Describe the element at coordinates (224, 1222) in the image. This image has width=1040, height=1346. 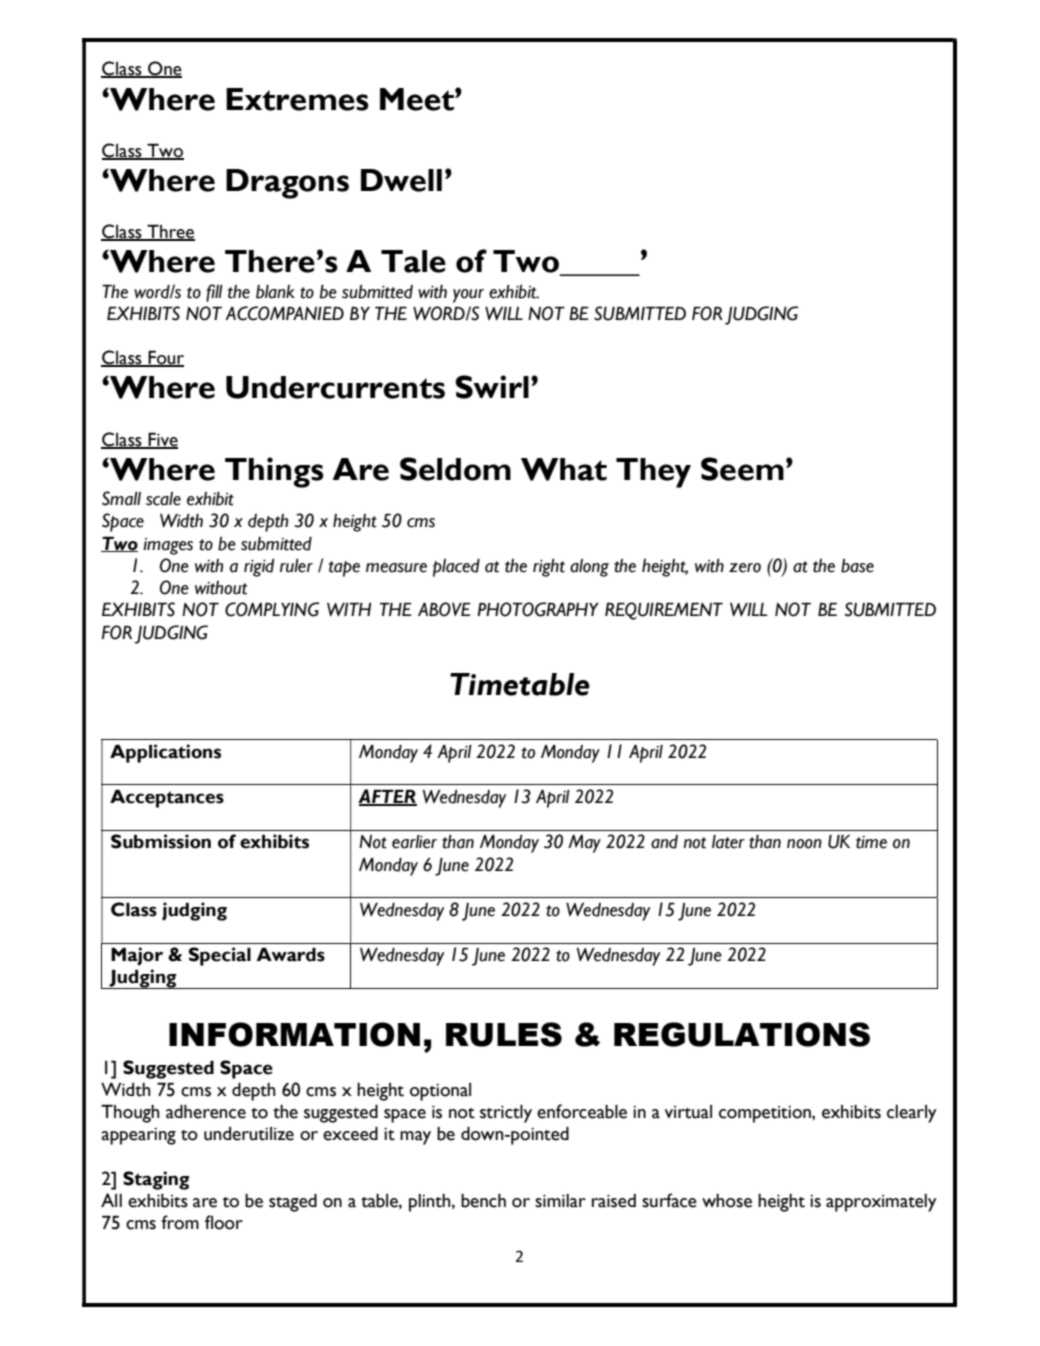
I see `floor` at that location.
